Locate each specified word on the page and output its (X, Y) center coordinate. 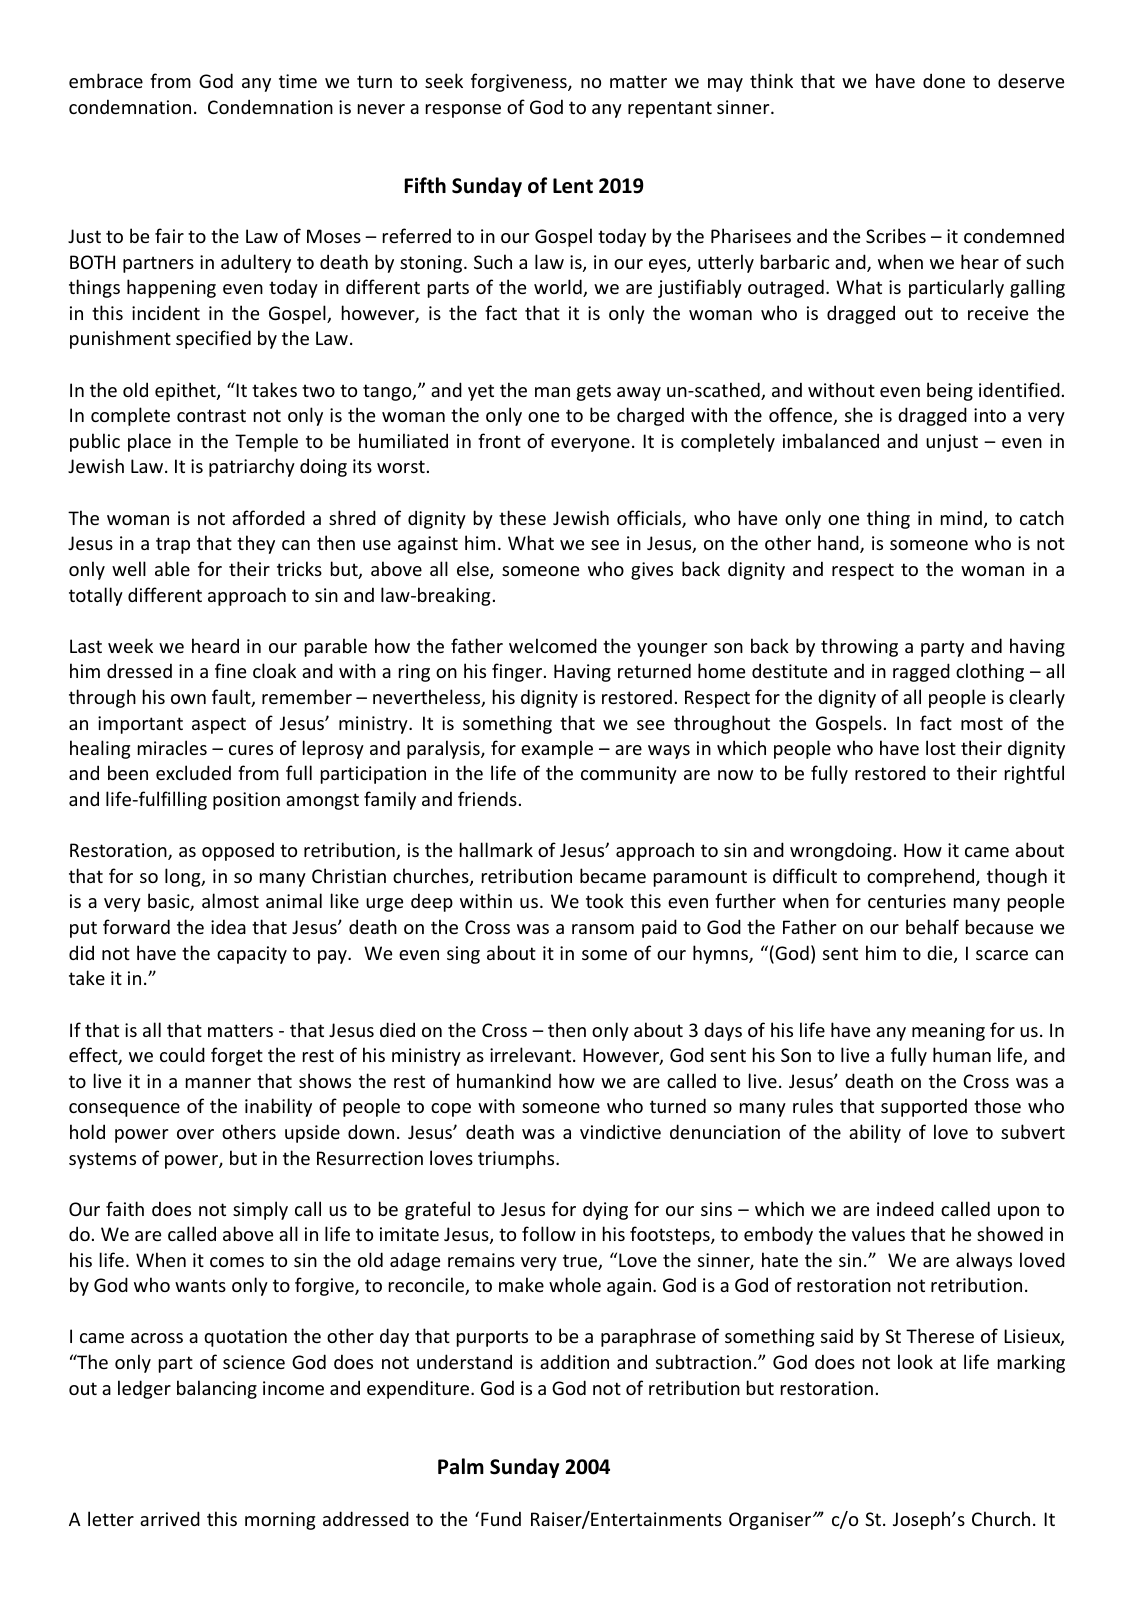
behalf (932, 926)
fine (230, 670)
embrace (106, 80)
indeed (905, 1208)
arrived (170, 1518)
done (944, 80)
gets (594, 392)
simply (260, 1210)
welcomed (553, 645)
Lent (573, 186)
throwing (859, 647)
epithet (186, 391)
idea (228, 926)
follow (549, 1233)
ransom (603, 929)
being (950, 391)
